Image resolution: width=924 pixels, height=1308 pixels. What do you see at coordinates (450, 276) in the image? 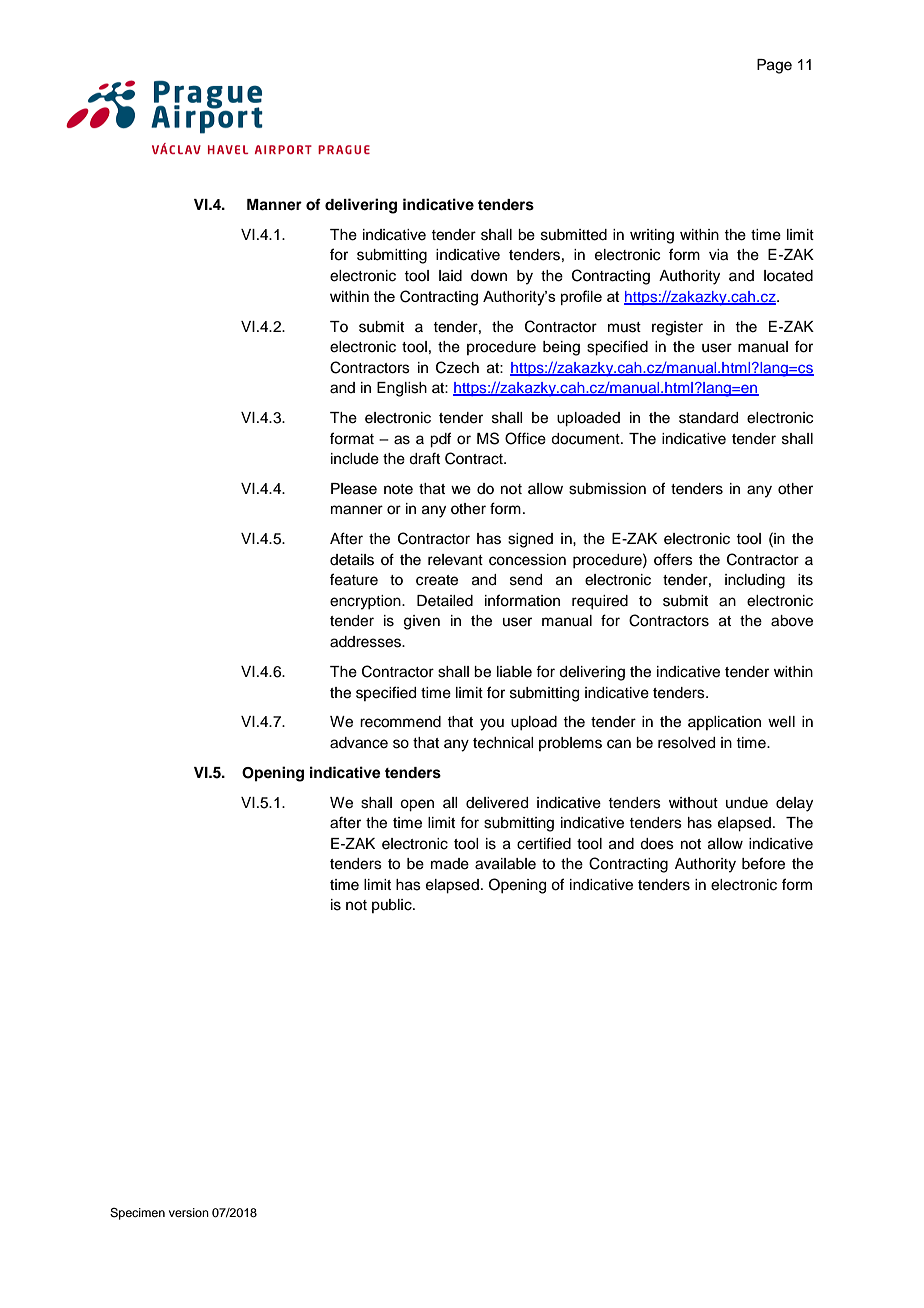
I see `laid` at bounding box center [450, 276].
